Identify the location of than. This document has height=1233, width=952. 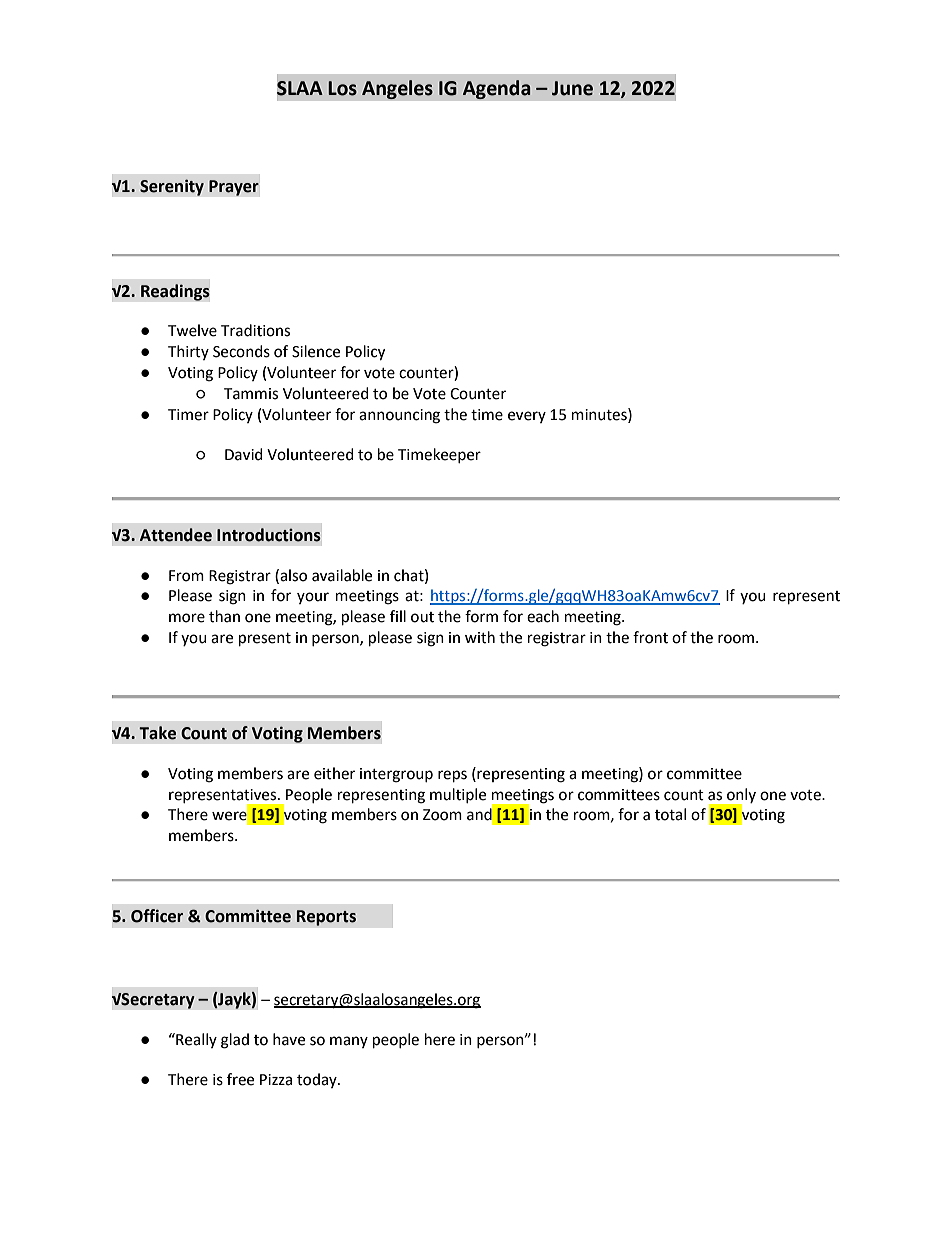
(224, 616).
